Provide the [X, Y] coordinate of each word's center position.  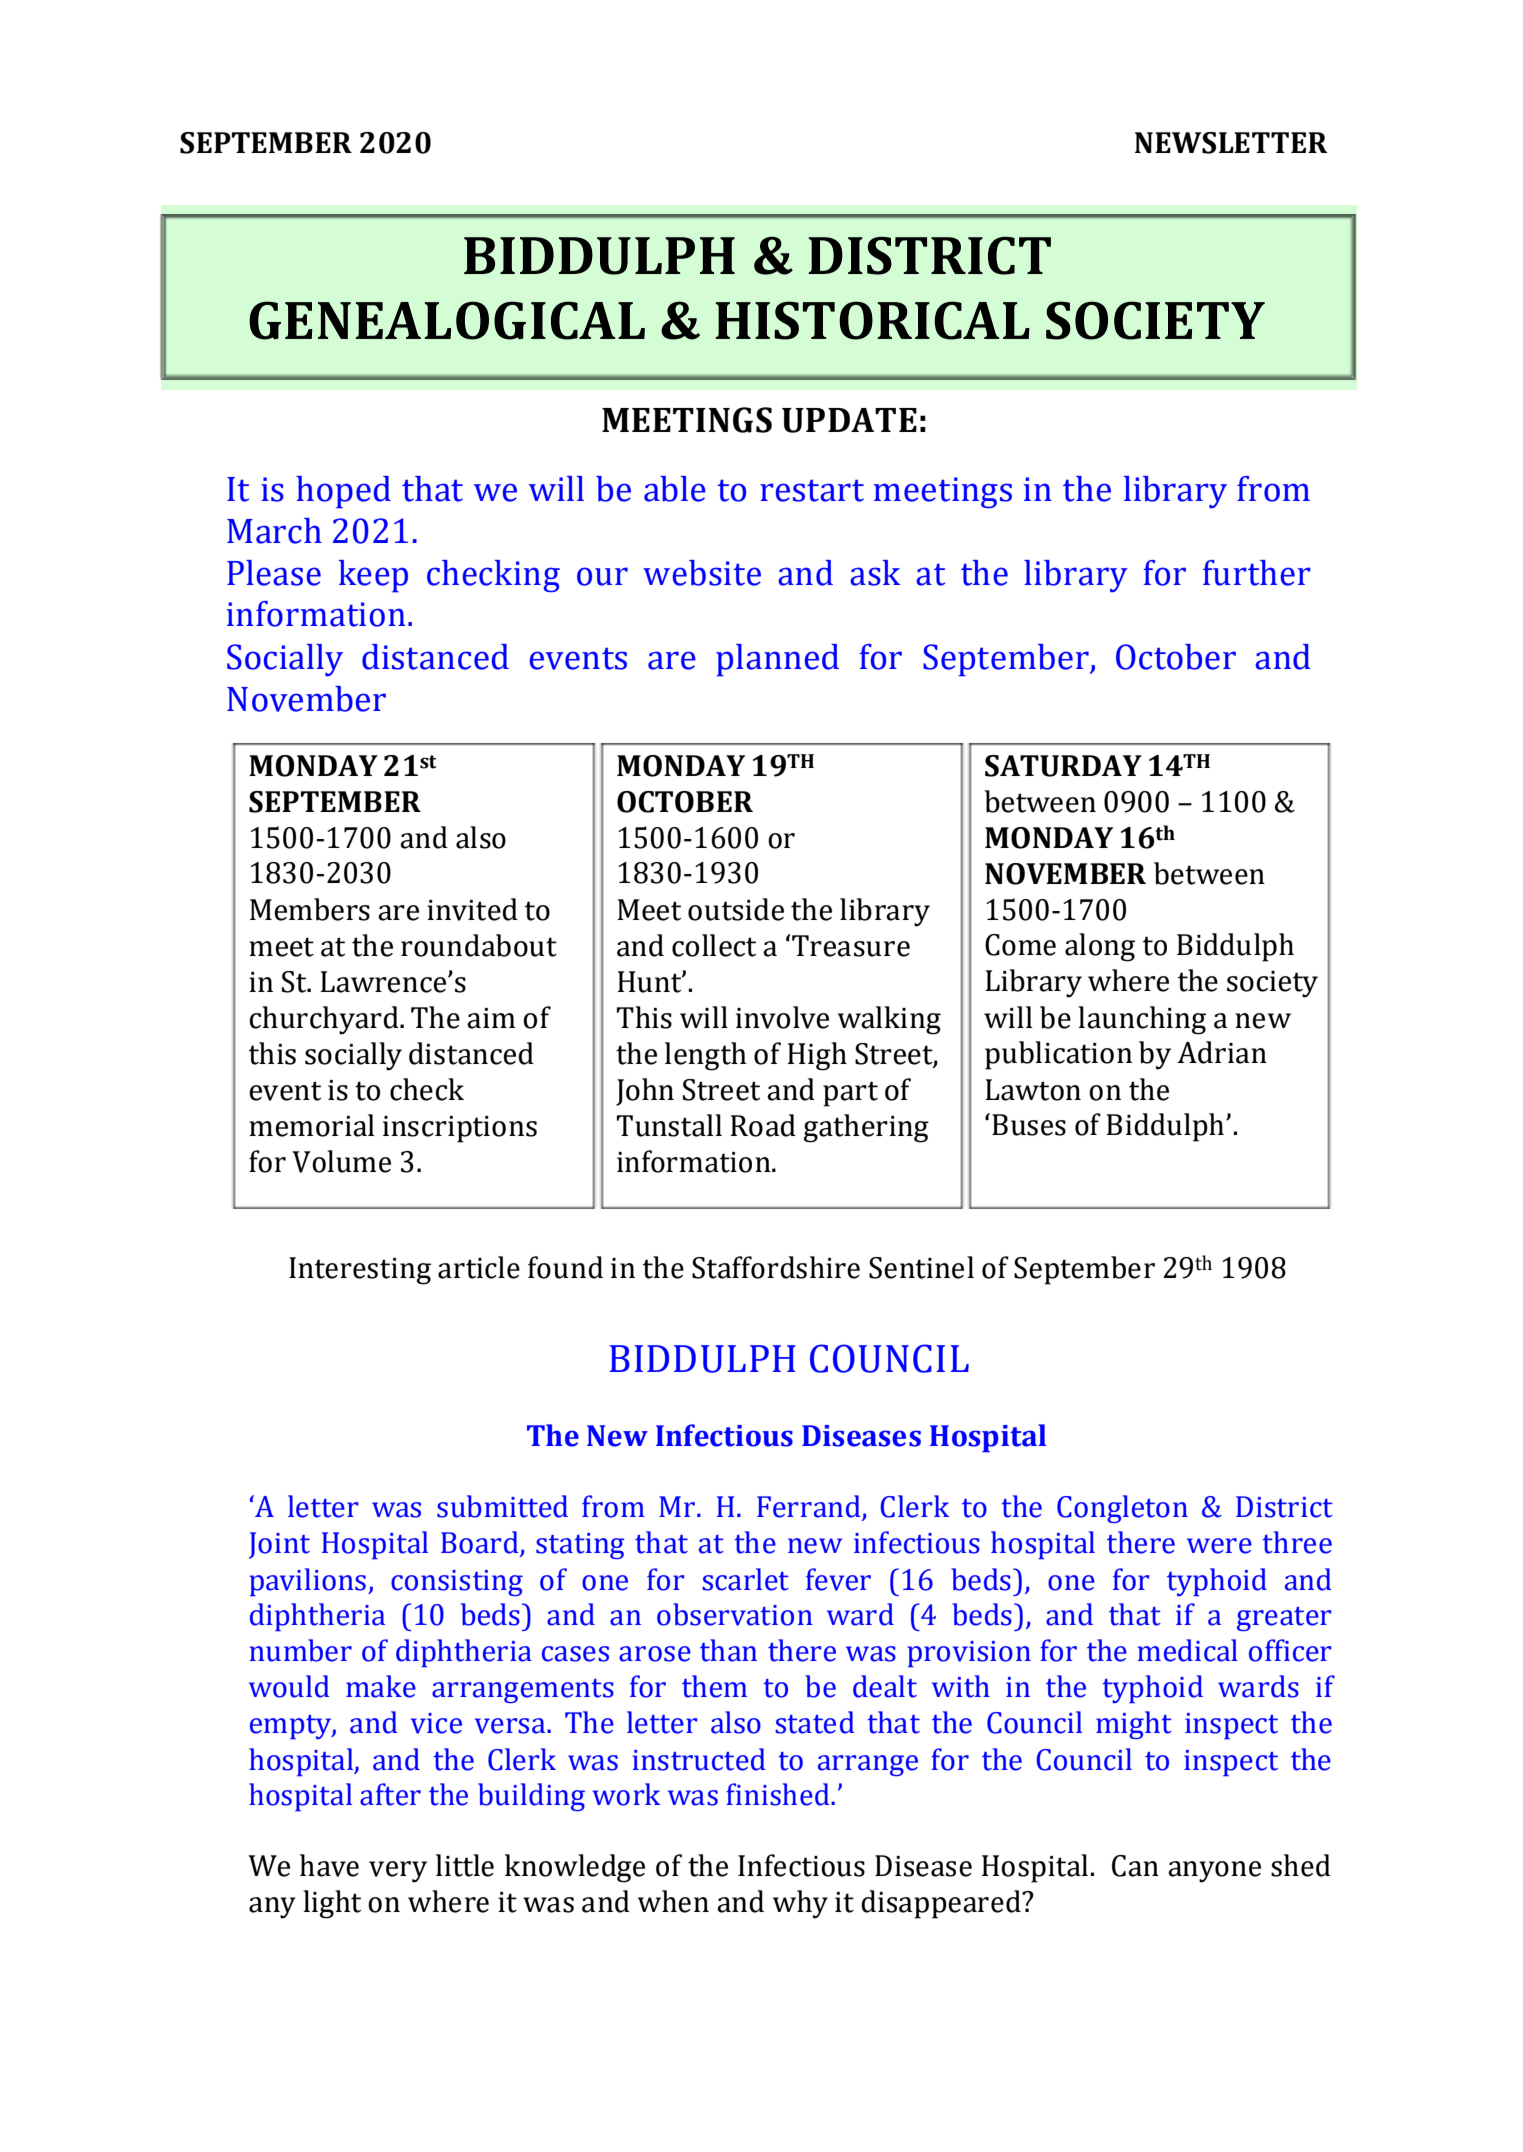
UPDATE [849, 420]
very [398, 1872]
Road [763, 1125]
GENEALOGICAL [447, 320]
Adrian [1222, 1052]
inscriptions [460, 1129]
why [800, 1904]
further [1257, 573]
